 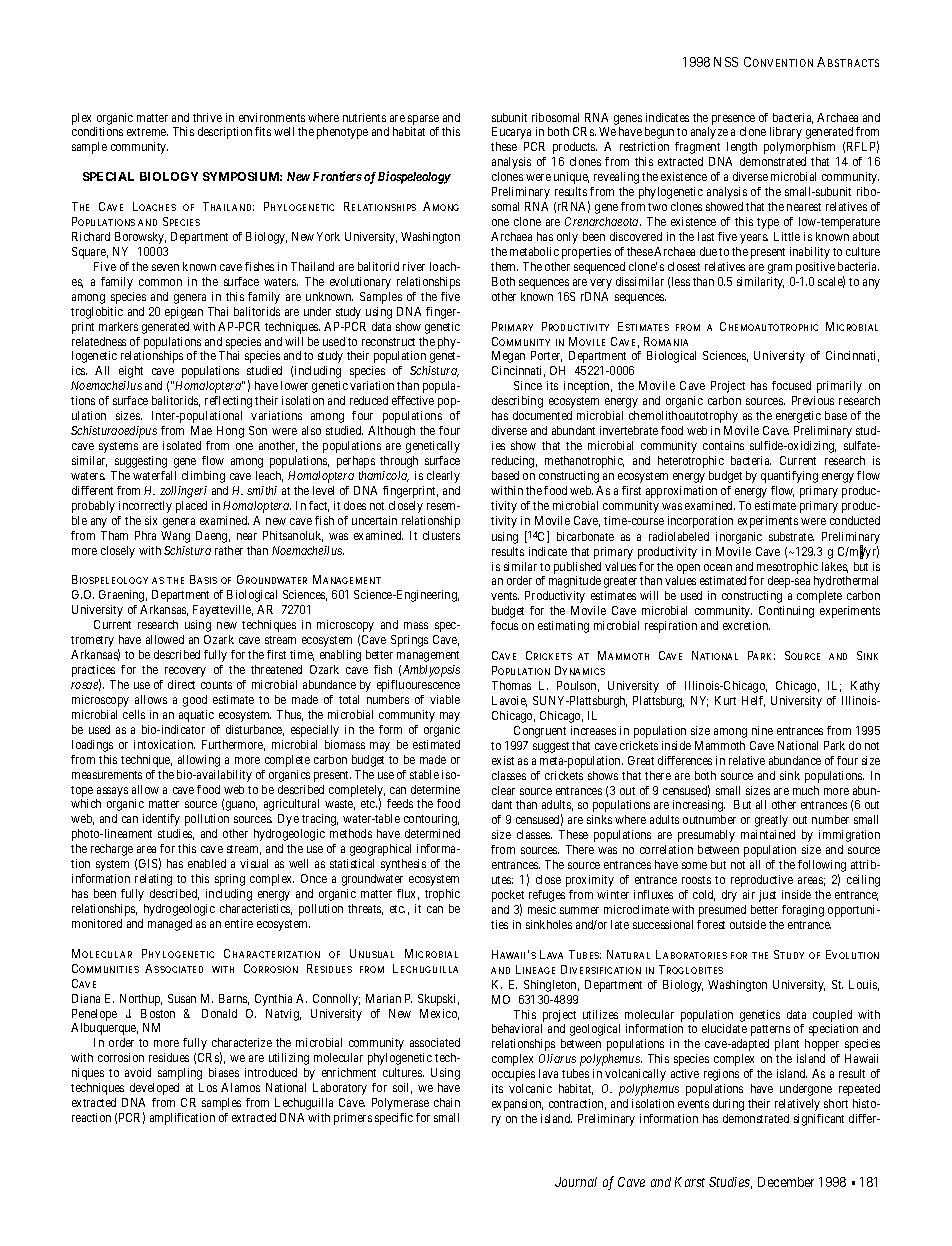 What do you see at coordinates (423, 120) in the screenshot?
I see `sparse` at bounding box center [423, 120].
